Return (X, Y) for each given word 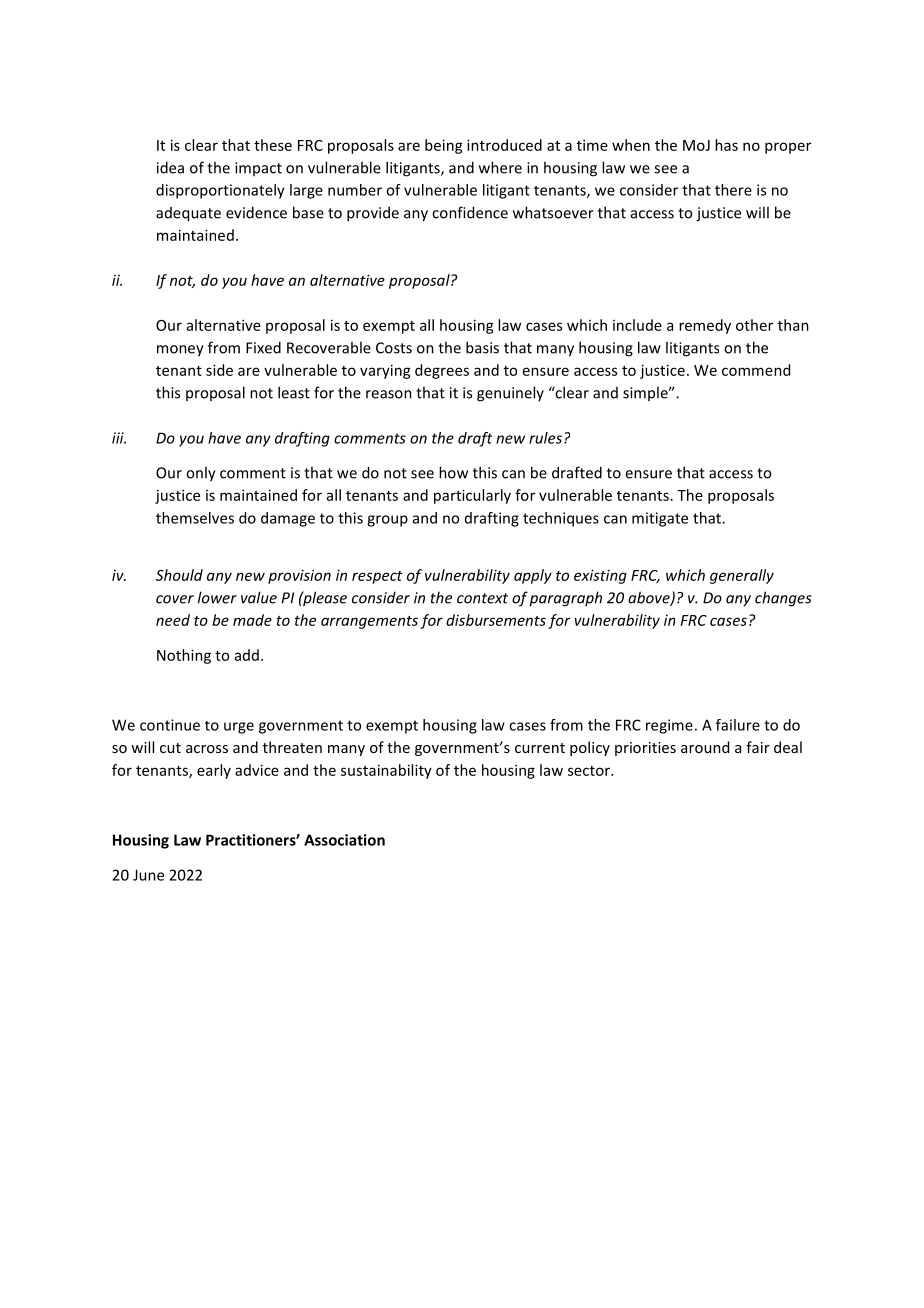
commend (756, 370)
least (294, 392)
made (252, 620)
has (726, 145)
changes (783, 599)
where (500, 167)
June (148, 875)
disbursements (496, 620)
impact (258, 169)
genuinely (510, 394)
